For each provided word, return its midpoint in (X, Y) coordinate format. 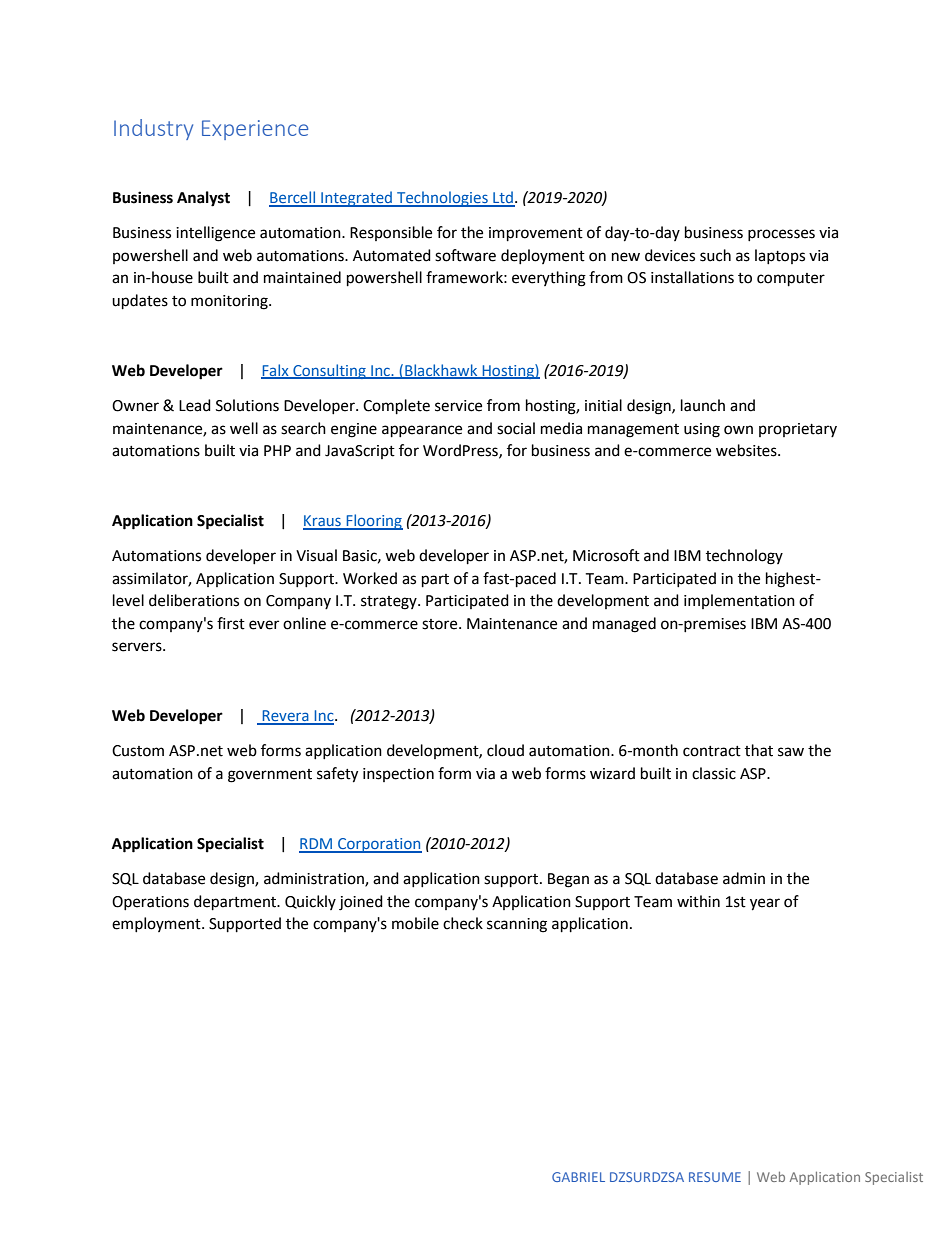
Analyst (203, 199)
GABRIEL (578, 1177)
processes (781, 235)
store (441, 624)
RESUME (715, 1177)
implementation (739, 601)
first (231, 623)
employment (157, 924)
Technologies (442, 199)
